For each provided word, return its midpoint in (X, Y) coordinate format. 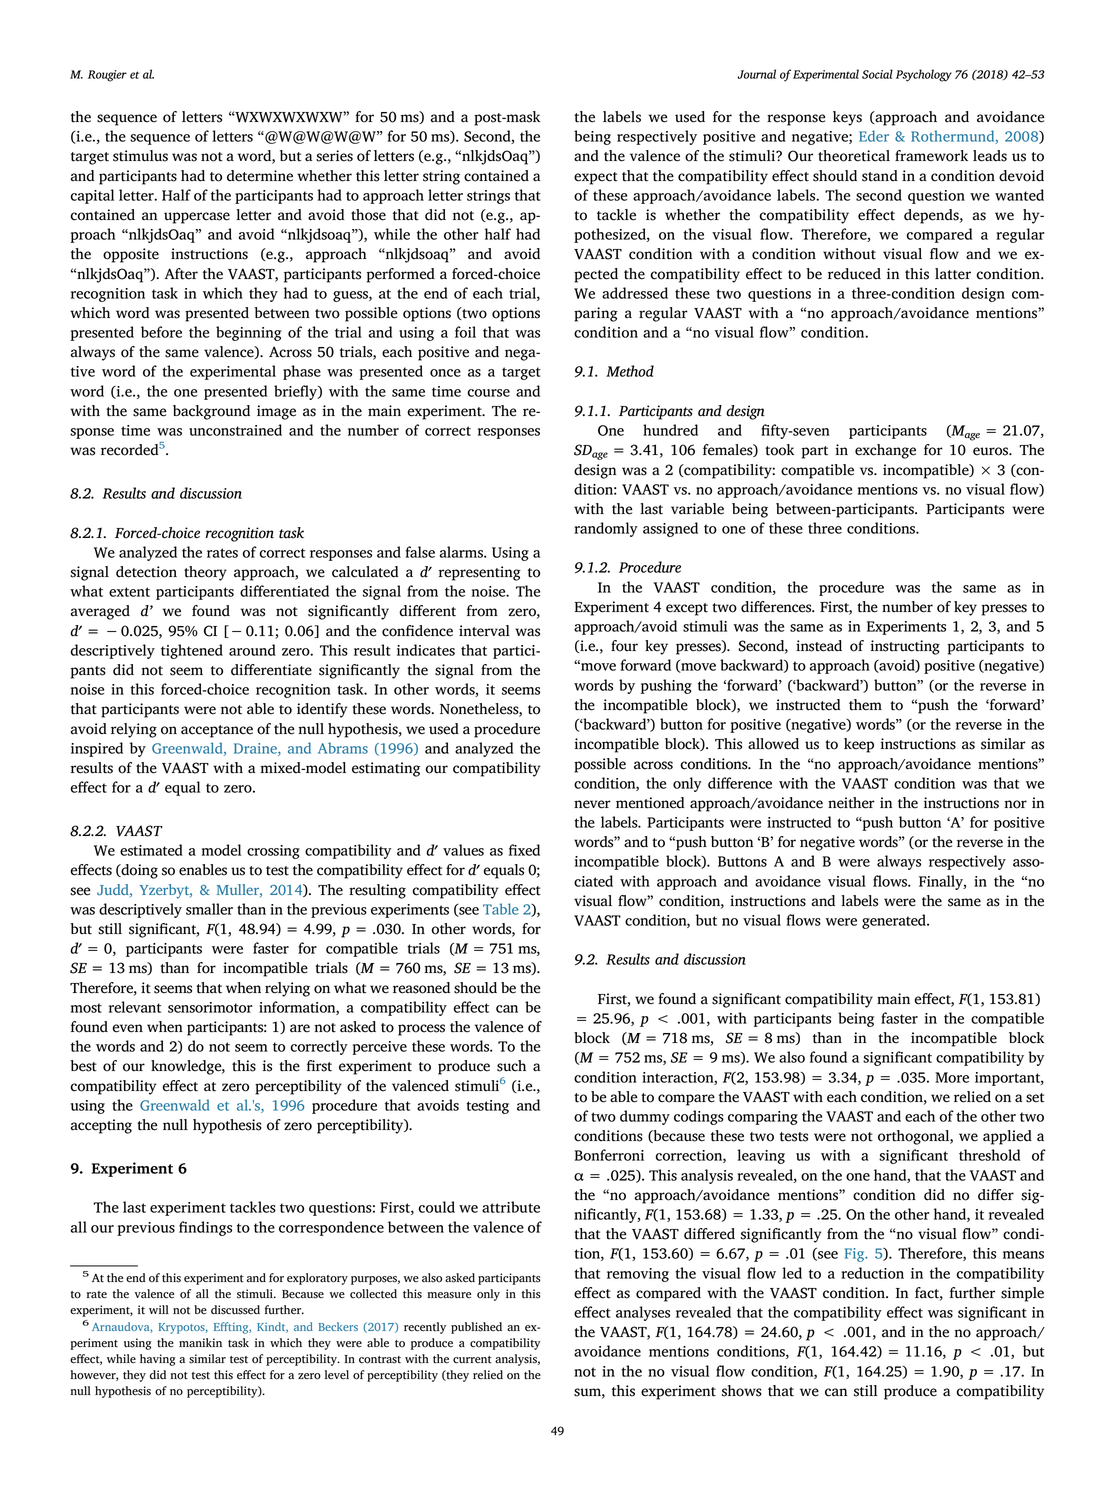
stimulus (140, 156)
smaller (209, 909)
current (472, 1360)
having (157, 1360)
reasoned (421, 988)
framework (931, 156)
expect (596, 178)
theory (205, 573)
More (952, 1077)
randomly (606, 529)
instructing (905, 647)
